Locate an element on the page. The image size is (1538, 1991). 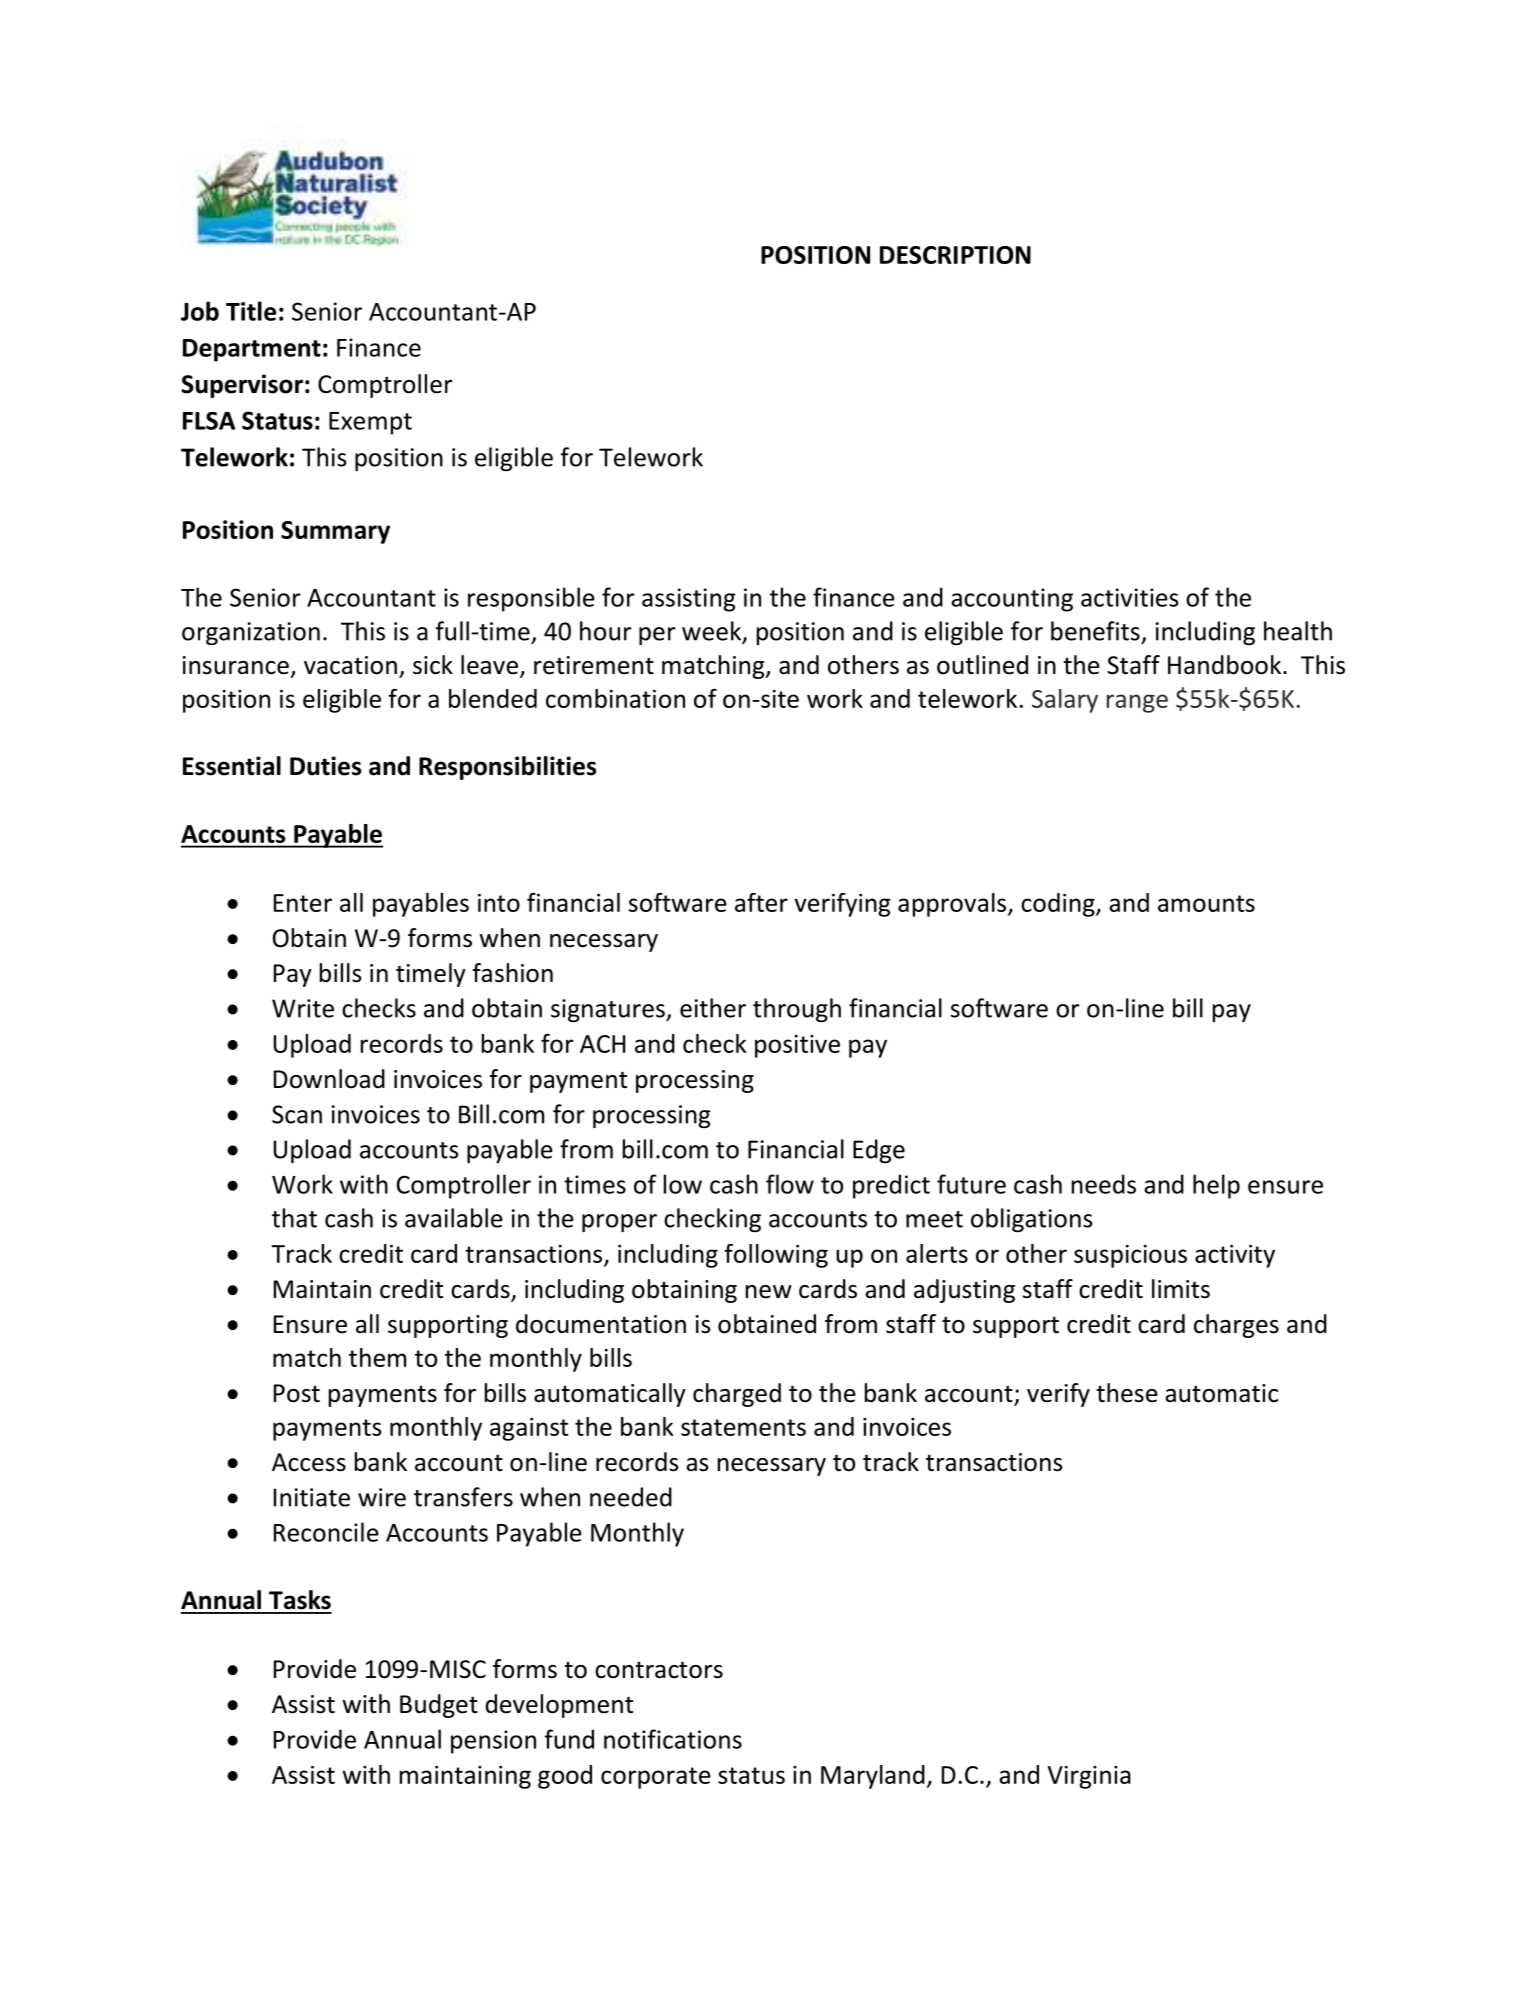
week is located at coordinates (712, 632).
